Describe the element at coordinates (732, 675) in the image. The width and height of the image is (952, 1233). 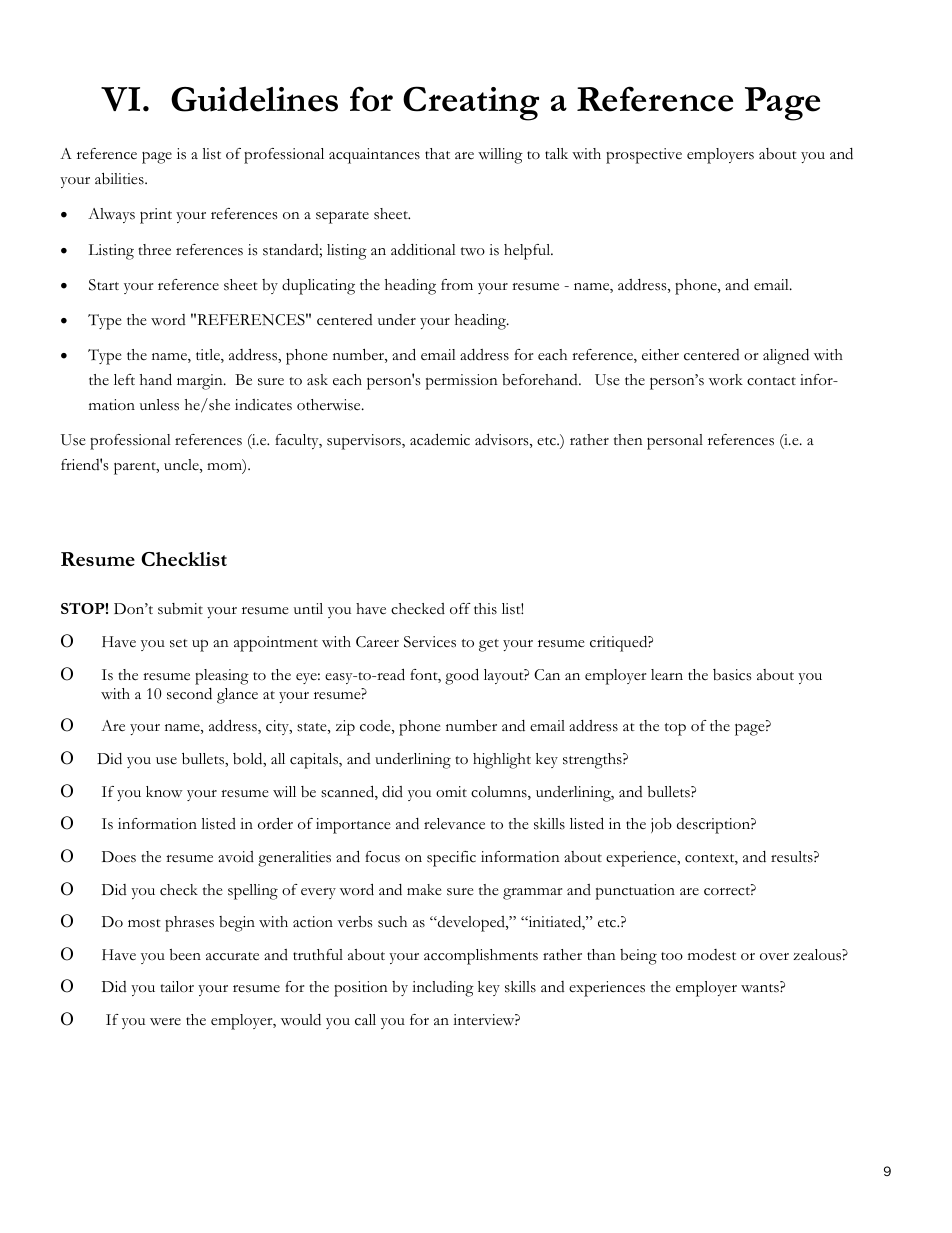
I see `basics` at that location.
